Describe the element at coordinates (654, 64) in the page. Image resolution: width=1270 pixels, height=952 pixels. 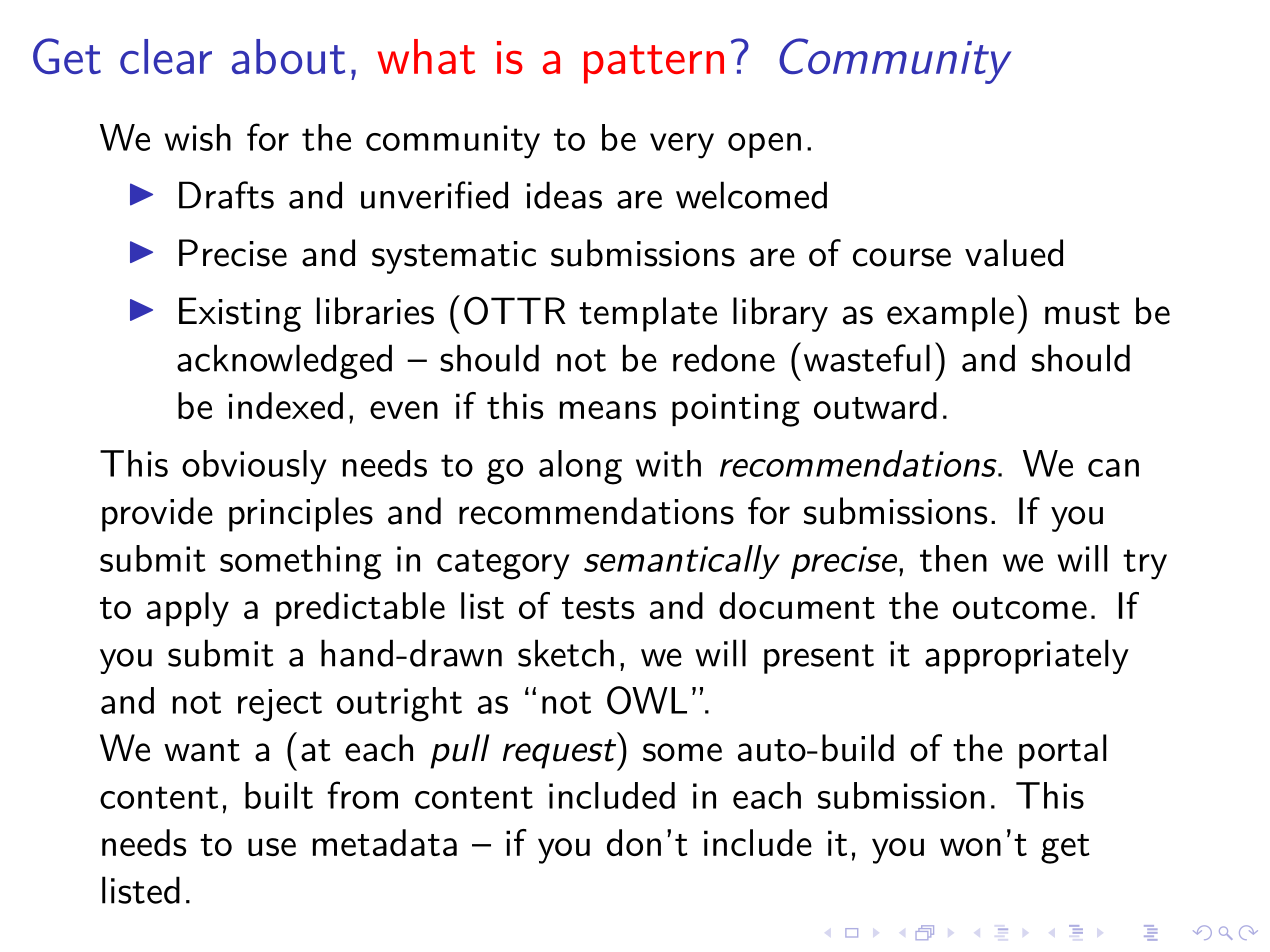
I see `pattern` at that location.
